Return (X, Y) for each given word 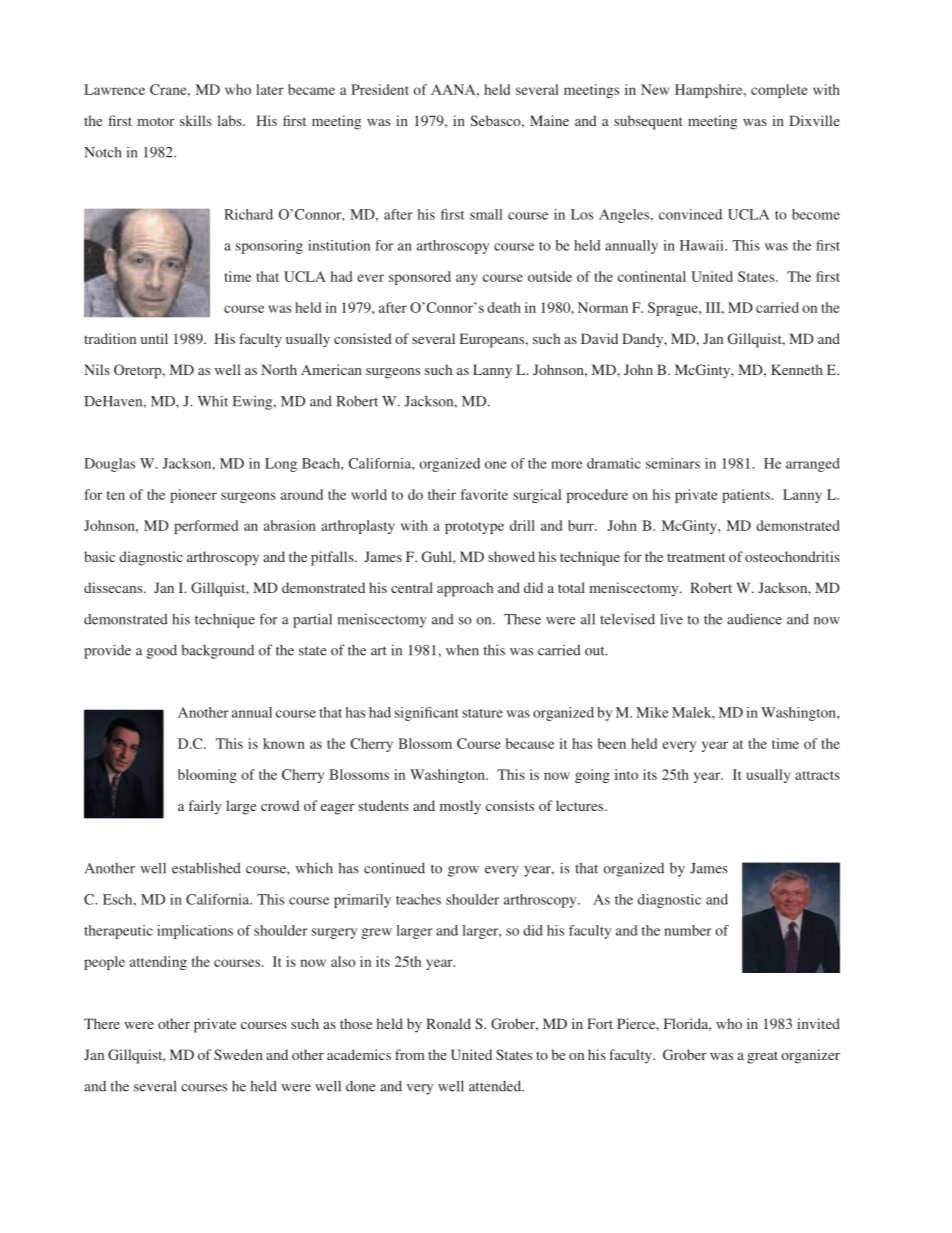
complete (779, 91)
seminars (673, 463)
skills (196, 120)
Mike (652, 712)
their (442, 494)
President (380, 89)
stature (482, 713)
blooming (207, 776)
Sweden (238, 1054)
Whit (212, 401)
